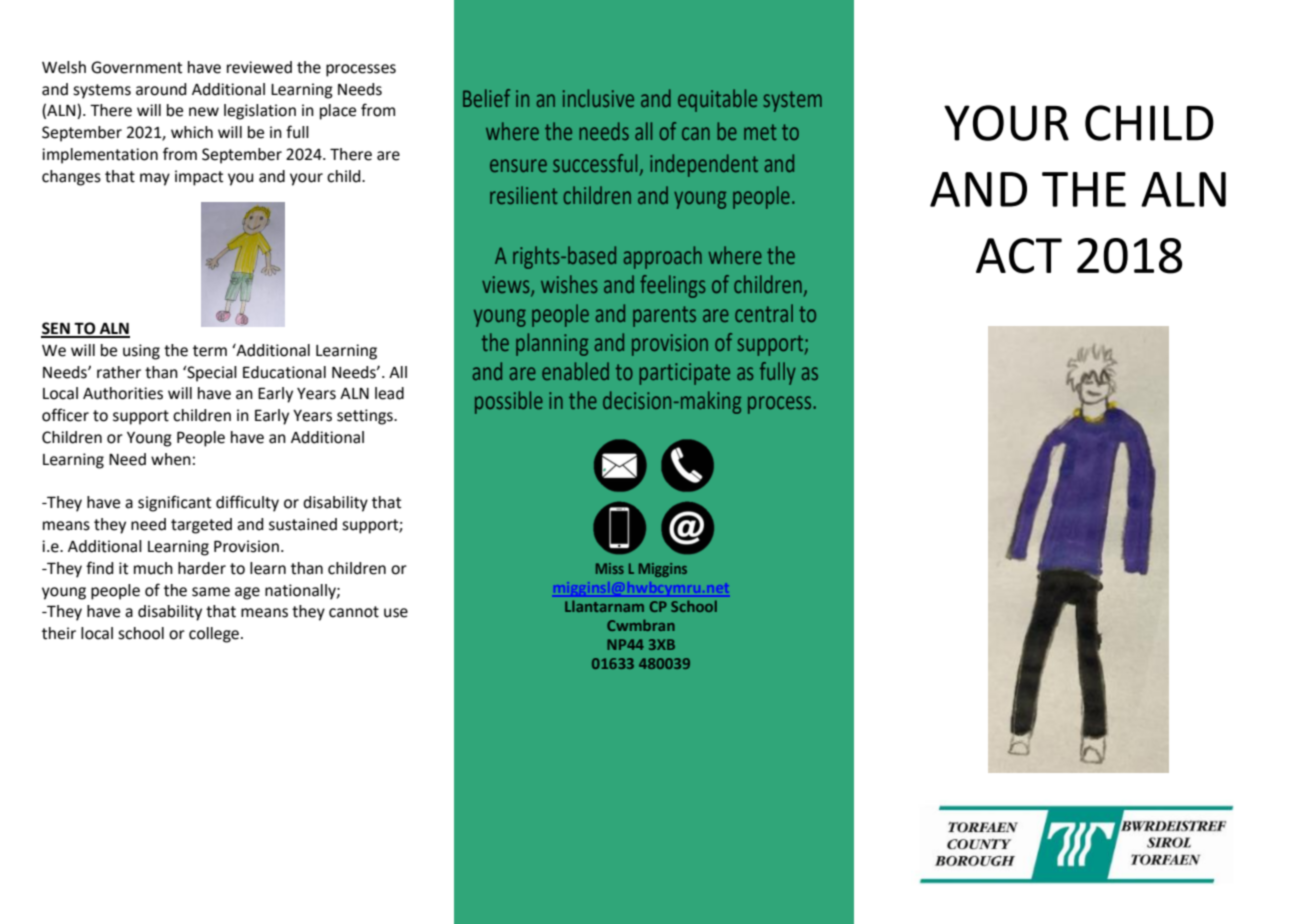  I want to click on around, so click(161, 89).
